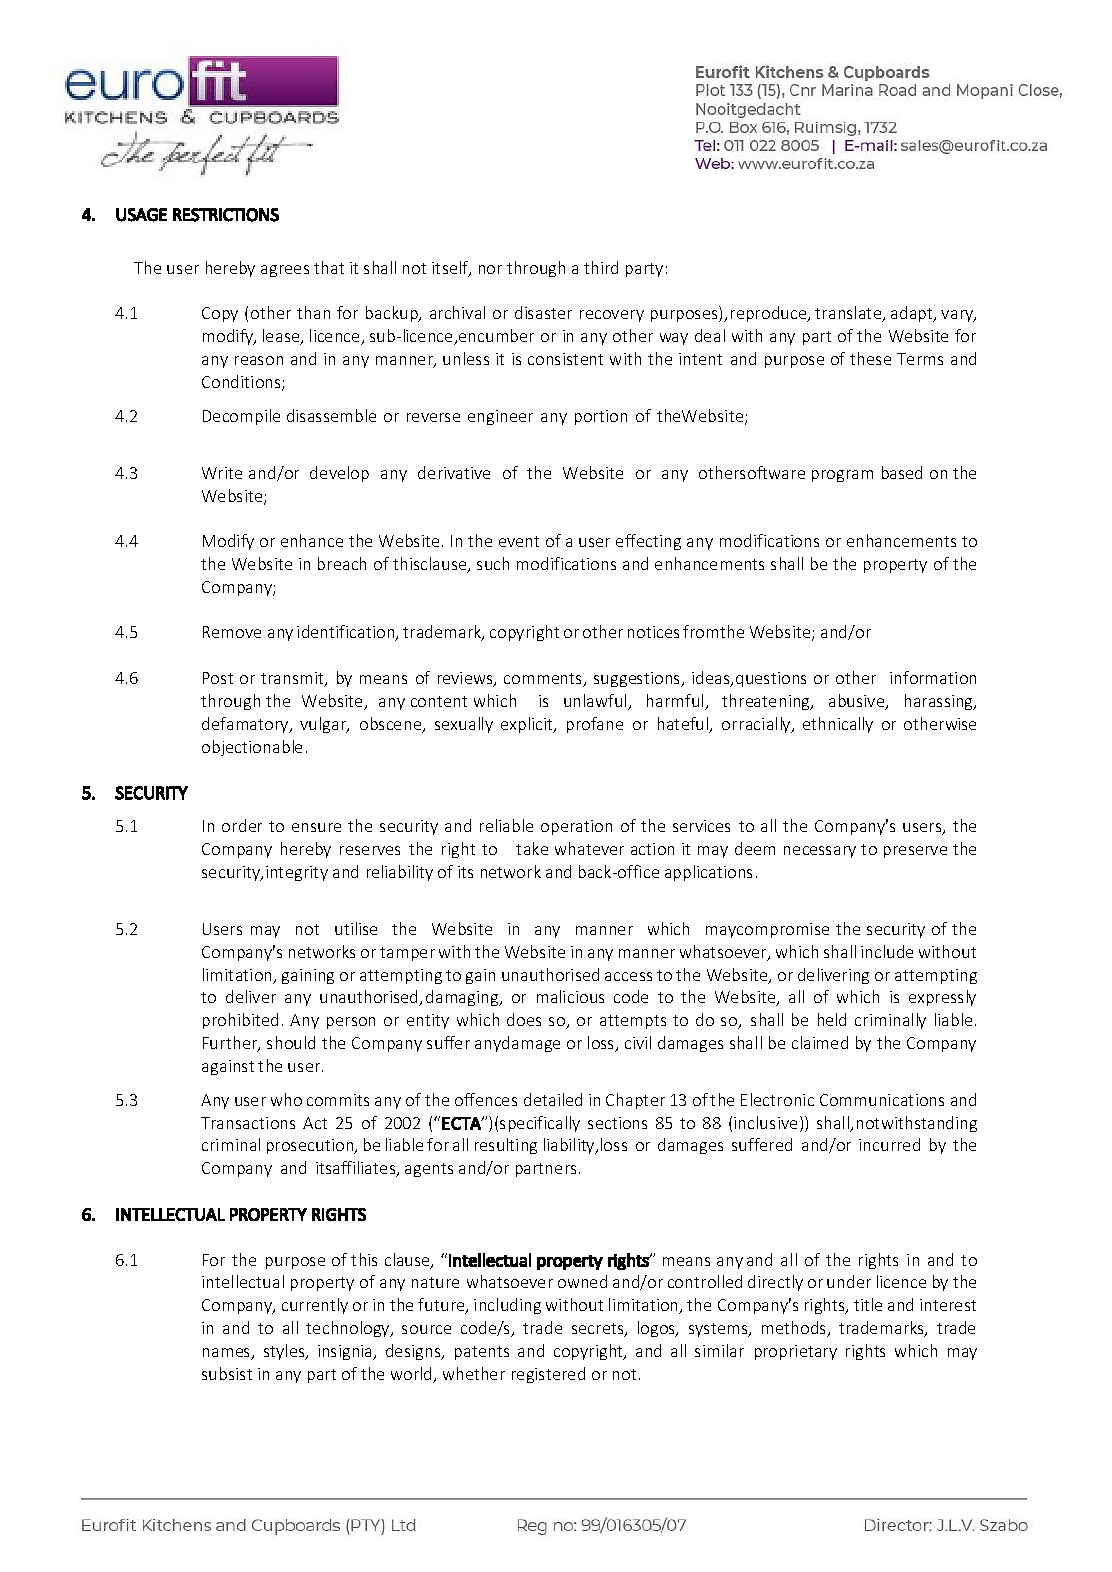  What do you see at coordinates (222, 473) in the page?
I see `Write` at bounding box center [222, 473].
